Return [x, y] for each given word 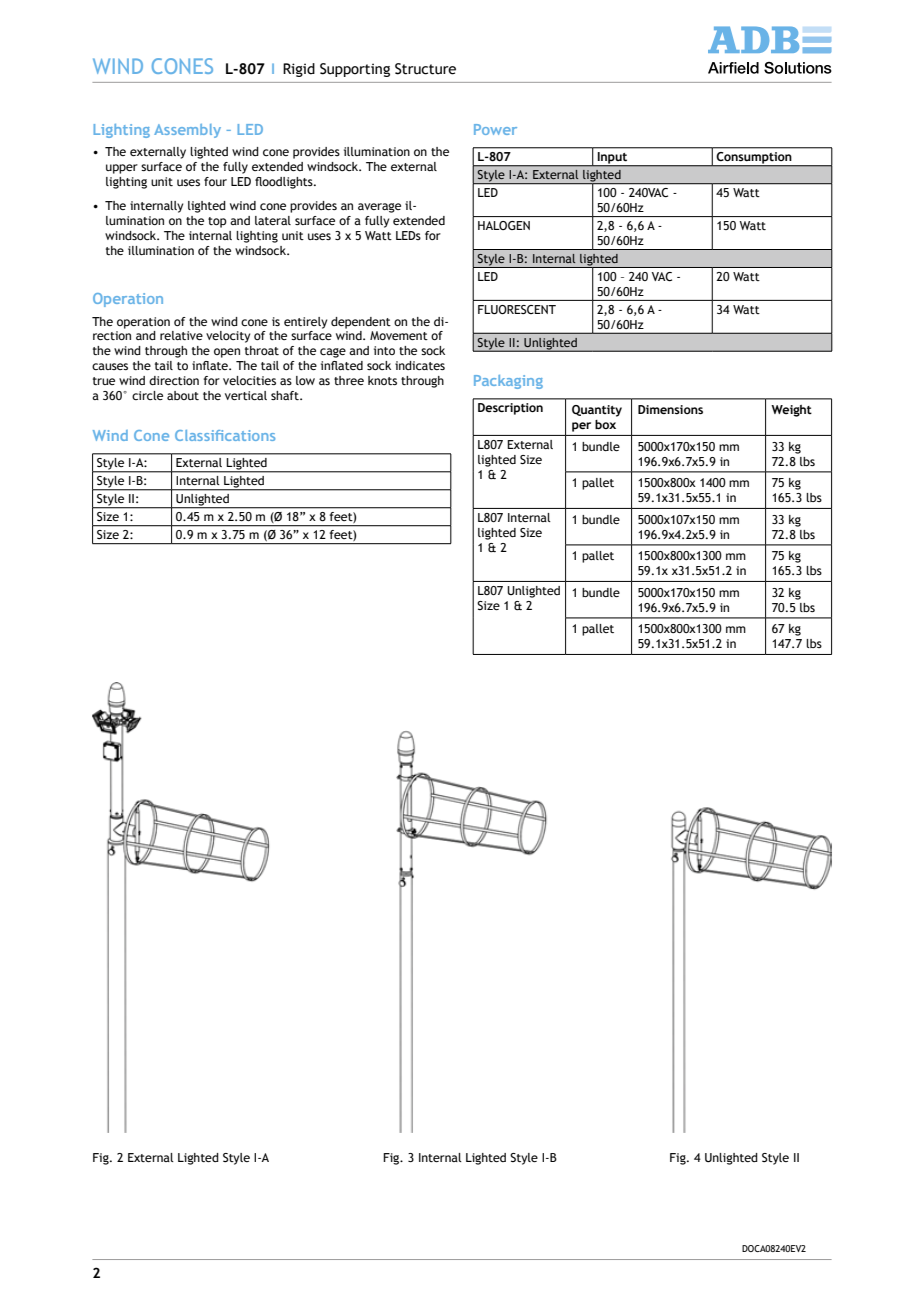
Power [495, 129]
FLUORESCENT [517, 309]
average [379, 208]
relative [181, 335]
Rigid [299, 70]
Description [510, 409]
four [215, 181]
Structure [425, 69]
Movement [399, 335]
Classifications [225, 435]
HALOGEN [504, 225]
